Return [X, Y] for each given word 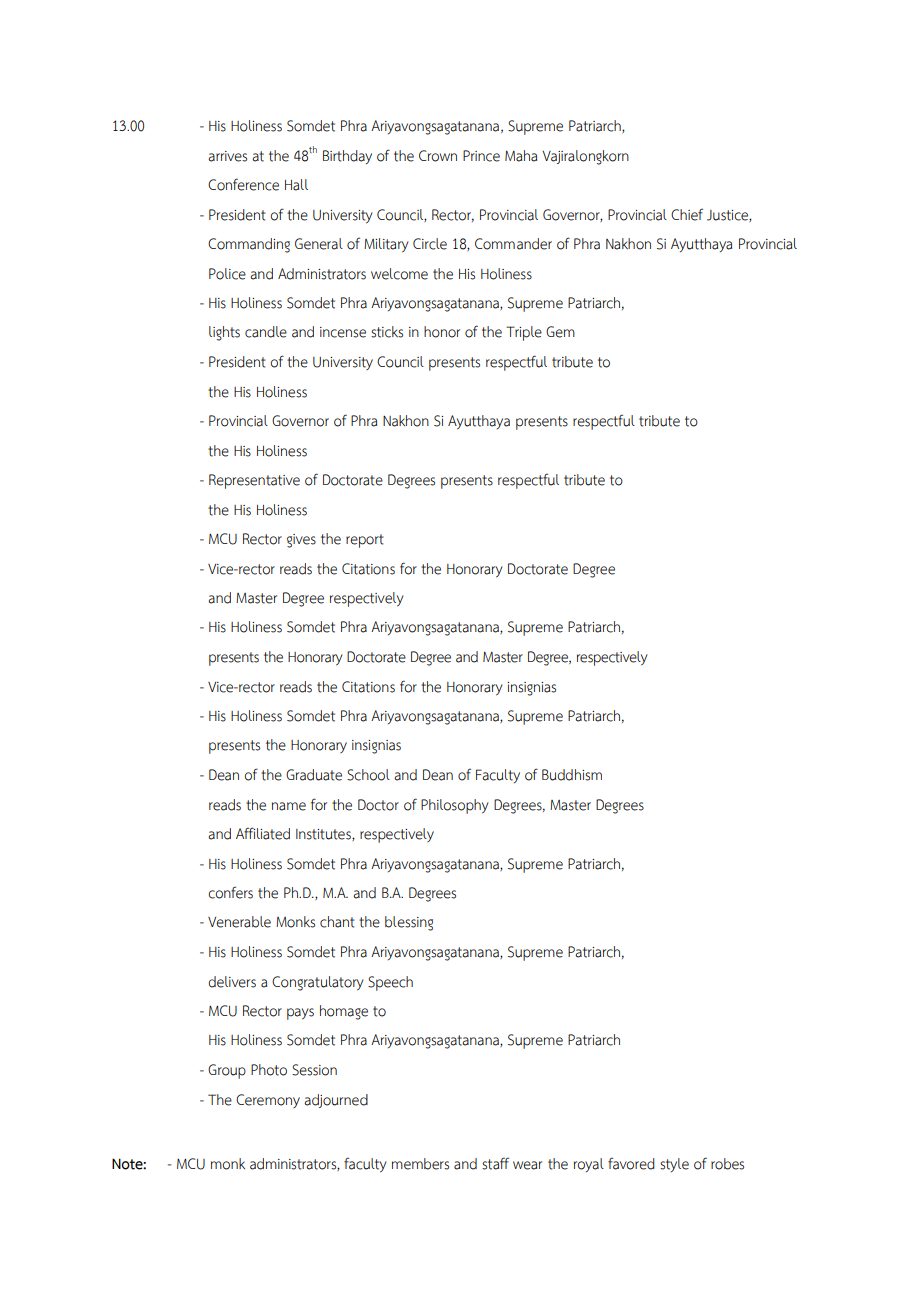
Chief [687, 214]
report [365, 541]
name [289, 806]
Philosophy [455, 806]
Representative [254, 481]
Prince [481, 156]
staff [495, 1163]
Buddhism [572, 775]
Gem [560, 332]
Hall [296, 185]
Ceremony [268, 1101]
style [674, 1165]
